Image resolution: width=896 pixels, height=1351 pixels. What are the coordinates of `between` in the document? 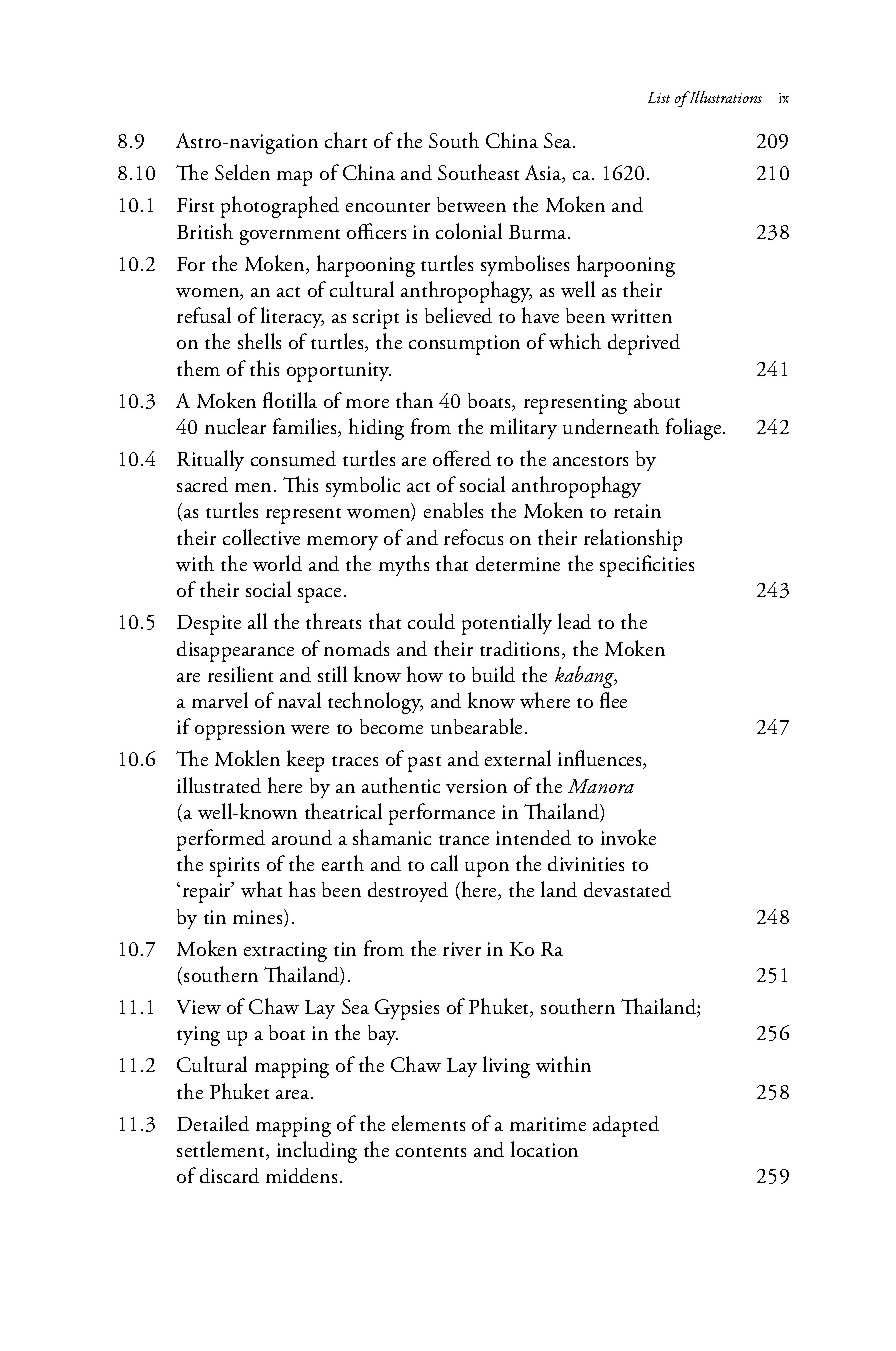 It's located at (471, 204).
